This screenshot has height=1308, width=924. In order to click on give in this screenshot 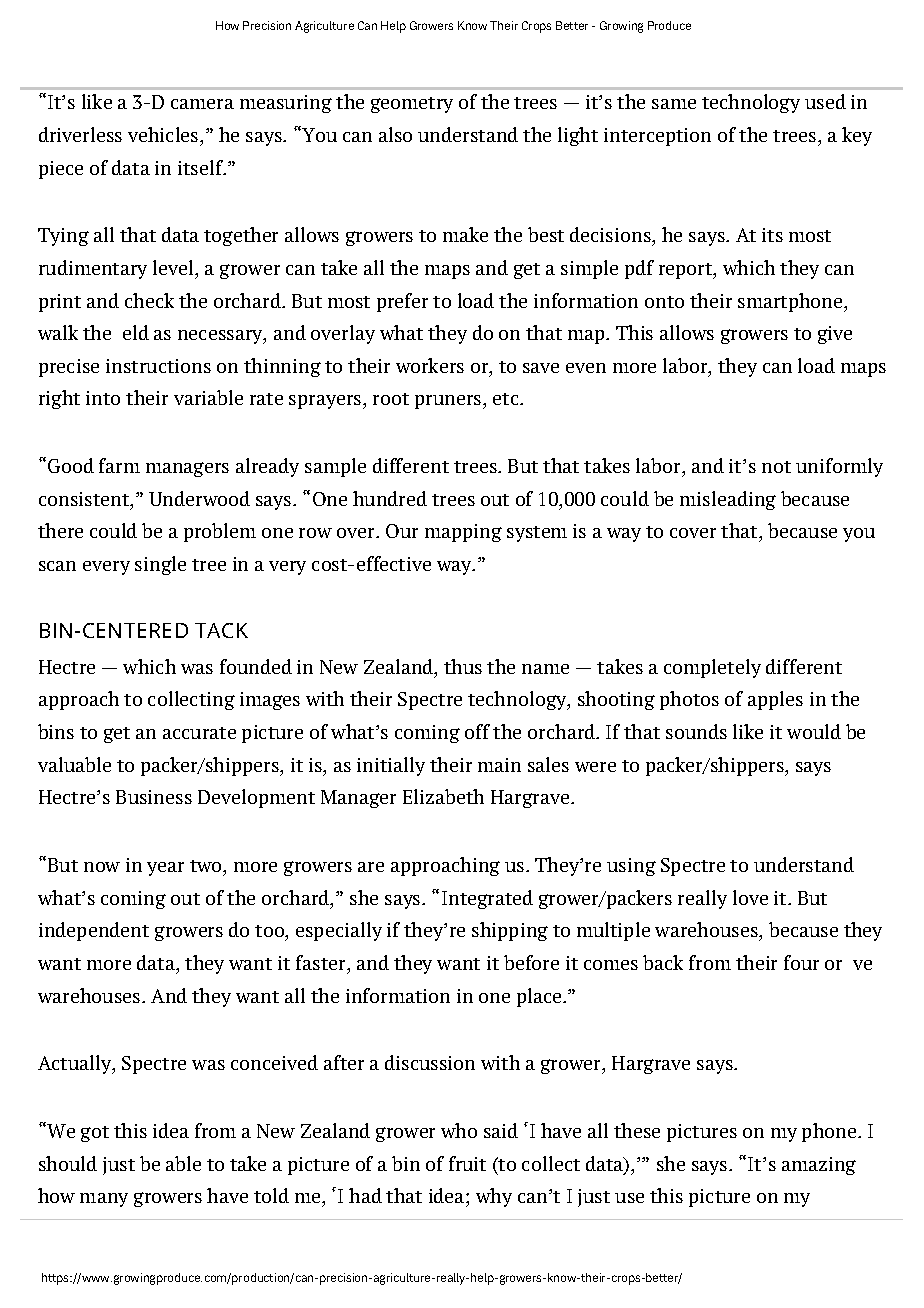, I will do `click(835, 335)`.
